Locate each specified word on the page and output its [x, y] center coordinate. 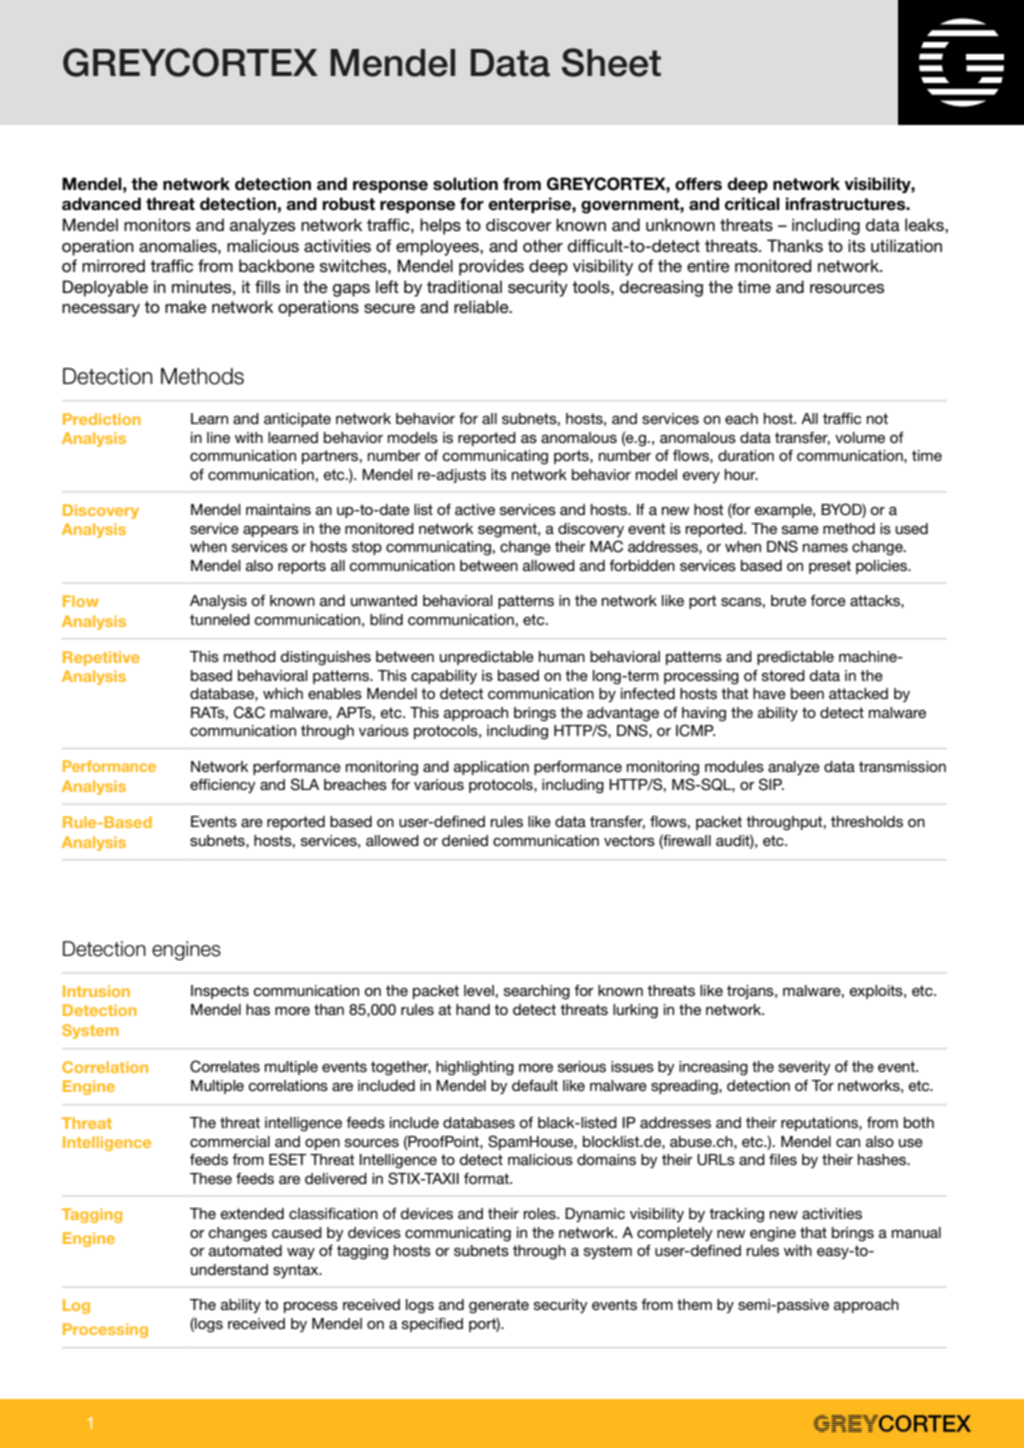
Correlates [225, 1066]
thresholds [867, 821]
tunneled [220, 619]
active [475, 509]
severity [804, 1068]
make [186, 306]
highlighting [475, 1068]
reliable [482, 306]
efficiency [223, 786]
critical [752, 204]
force [828, 600]
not [877, 418]
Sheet [611, 62]
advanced [101, 204]
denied [465, 840]
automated [245, 1250]
